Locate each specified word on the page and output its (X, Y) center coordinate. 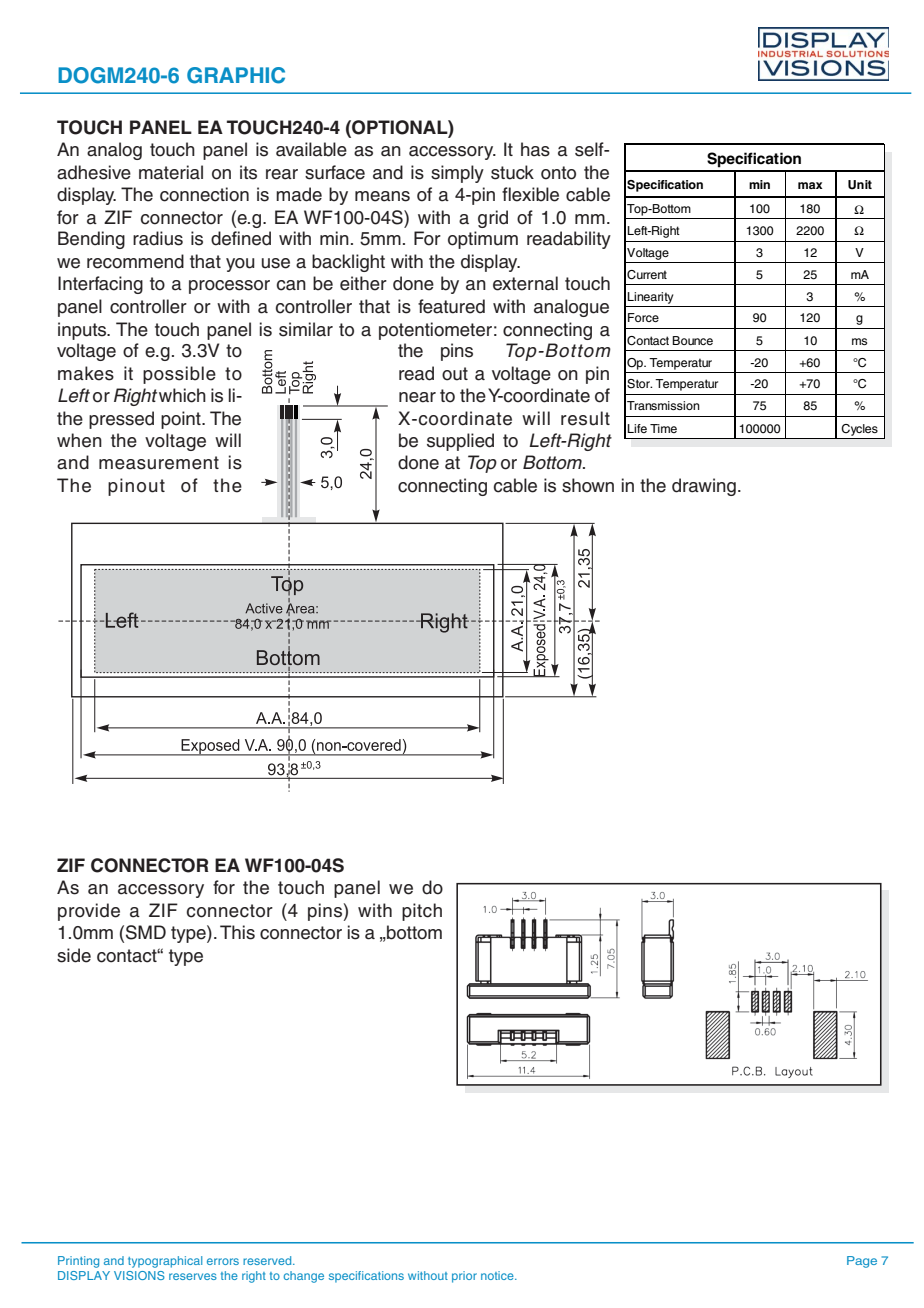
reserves (193, 1276)
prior (464, 1277)
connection (204, 194)
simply (457, 174)
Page (862, 1262)
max (810, 185)
